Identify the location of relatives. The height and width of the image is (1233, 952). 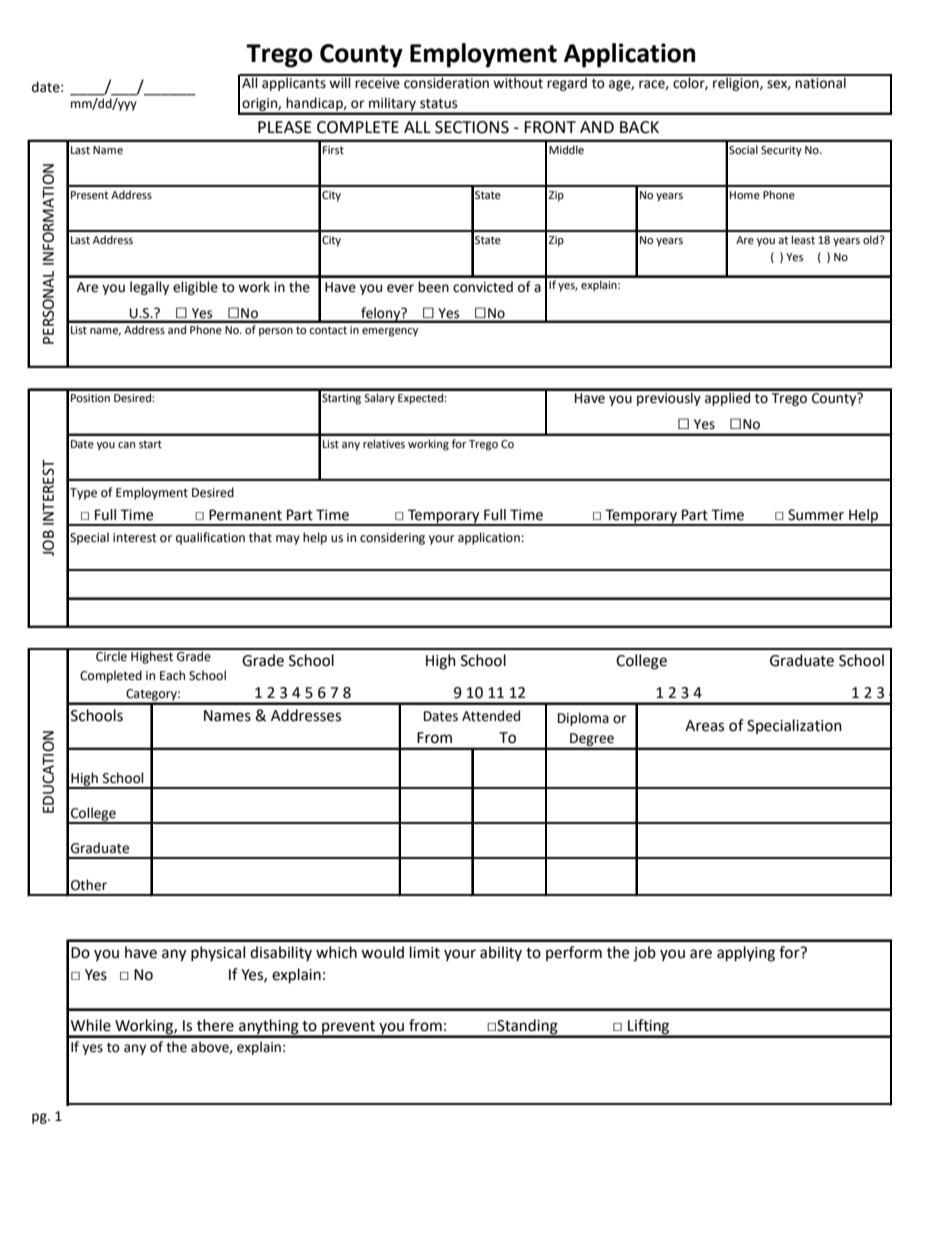
(384, 444).
